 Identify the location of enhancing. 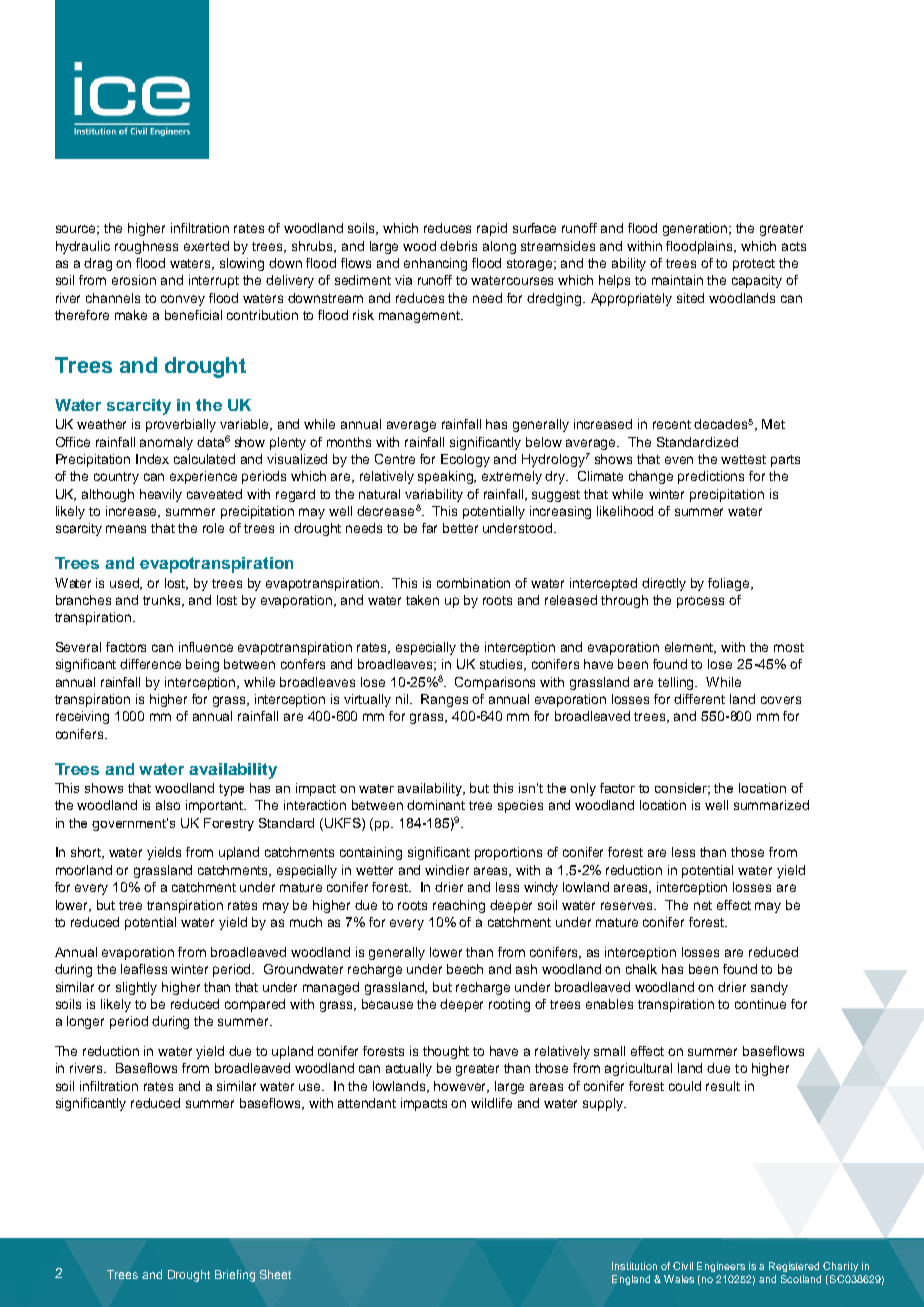
(435, 264).
